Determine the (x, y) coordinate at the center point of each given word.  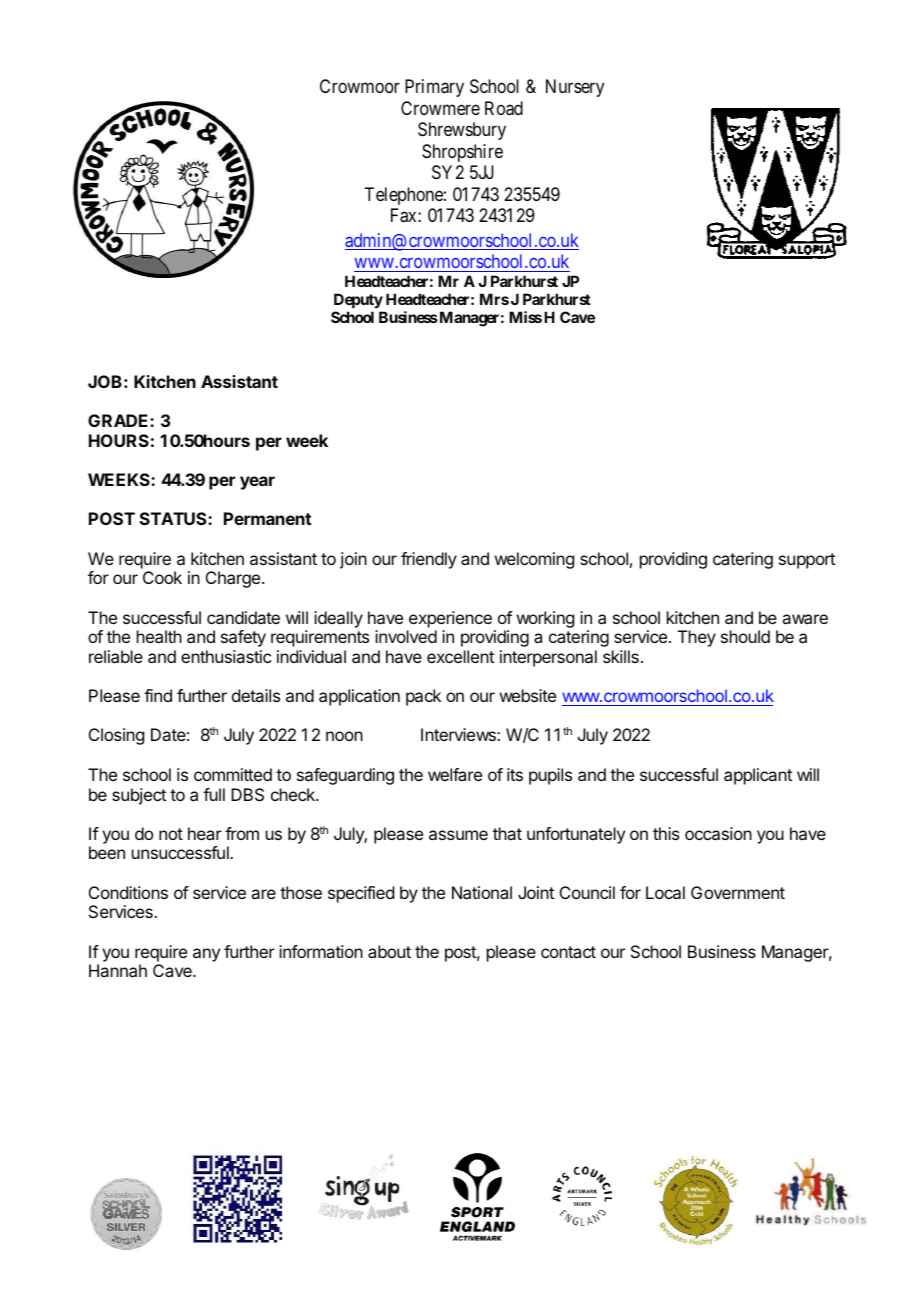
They (697, 638)
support (807, 561)
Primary (434, 88)
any (206, 955)
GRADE (119, 420)
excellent (460, 656)
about (389, 951)
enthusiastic (226, 656)
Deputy (358, 300)
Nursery (575, 88)
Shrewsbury (462, 131)
